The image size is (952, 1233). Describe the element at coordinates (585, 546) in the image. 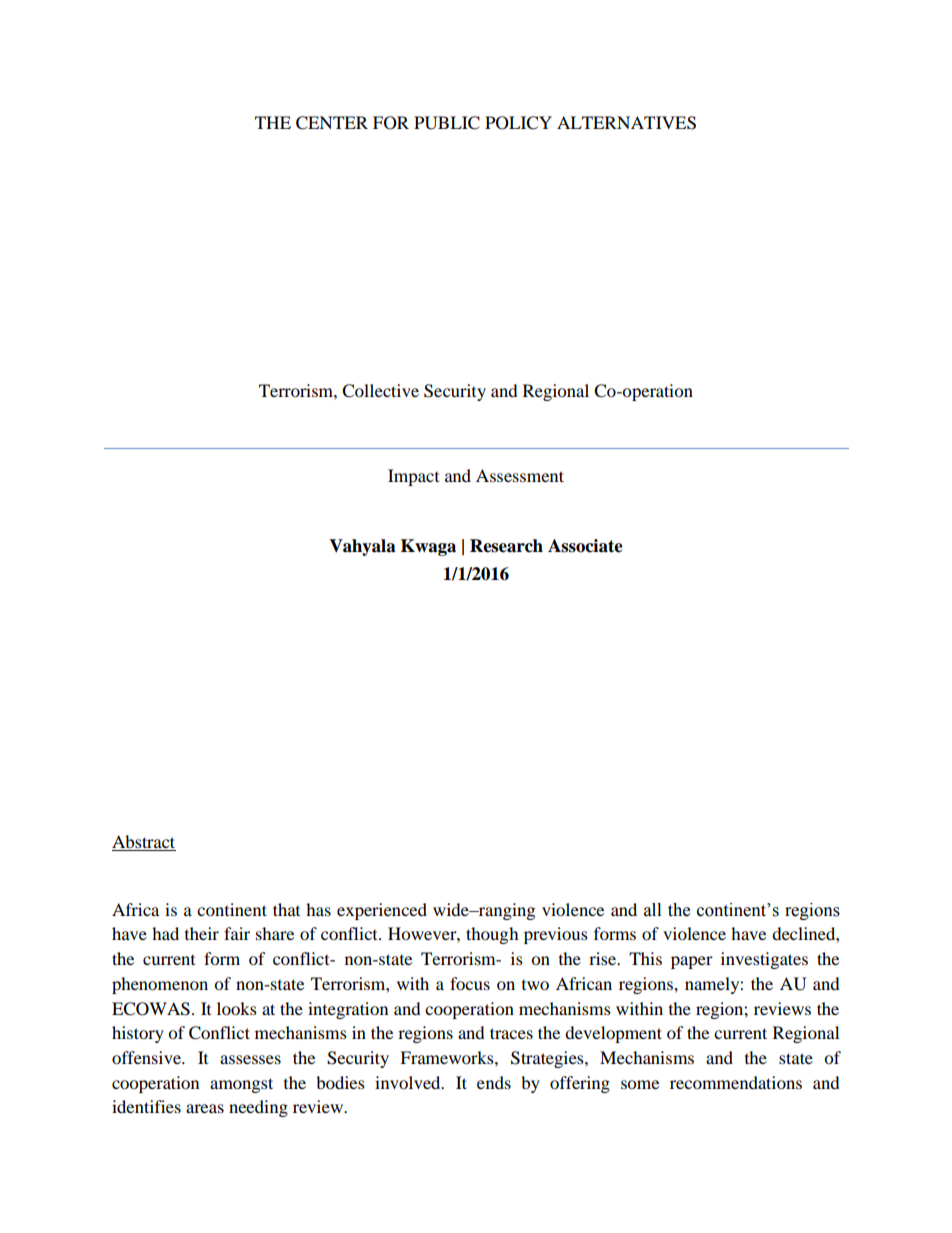

I see `Associate` at that location.
